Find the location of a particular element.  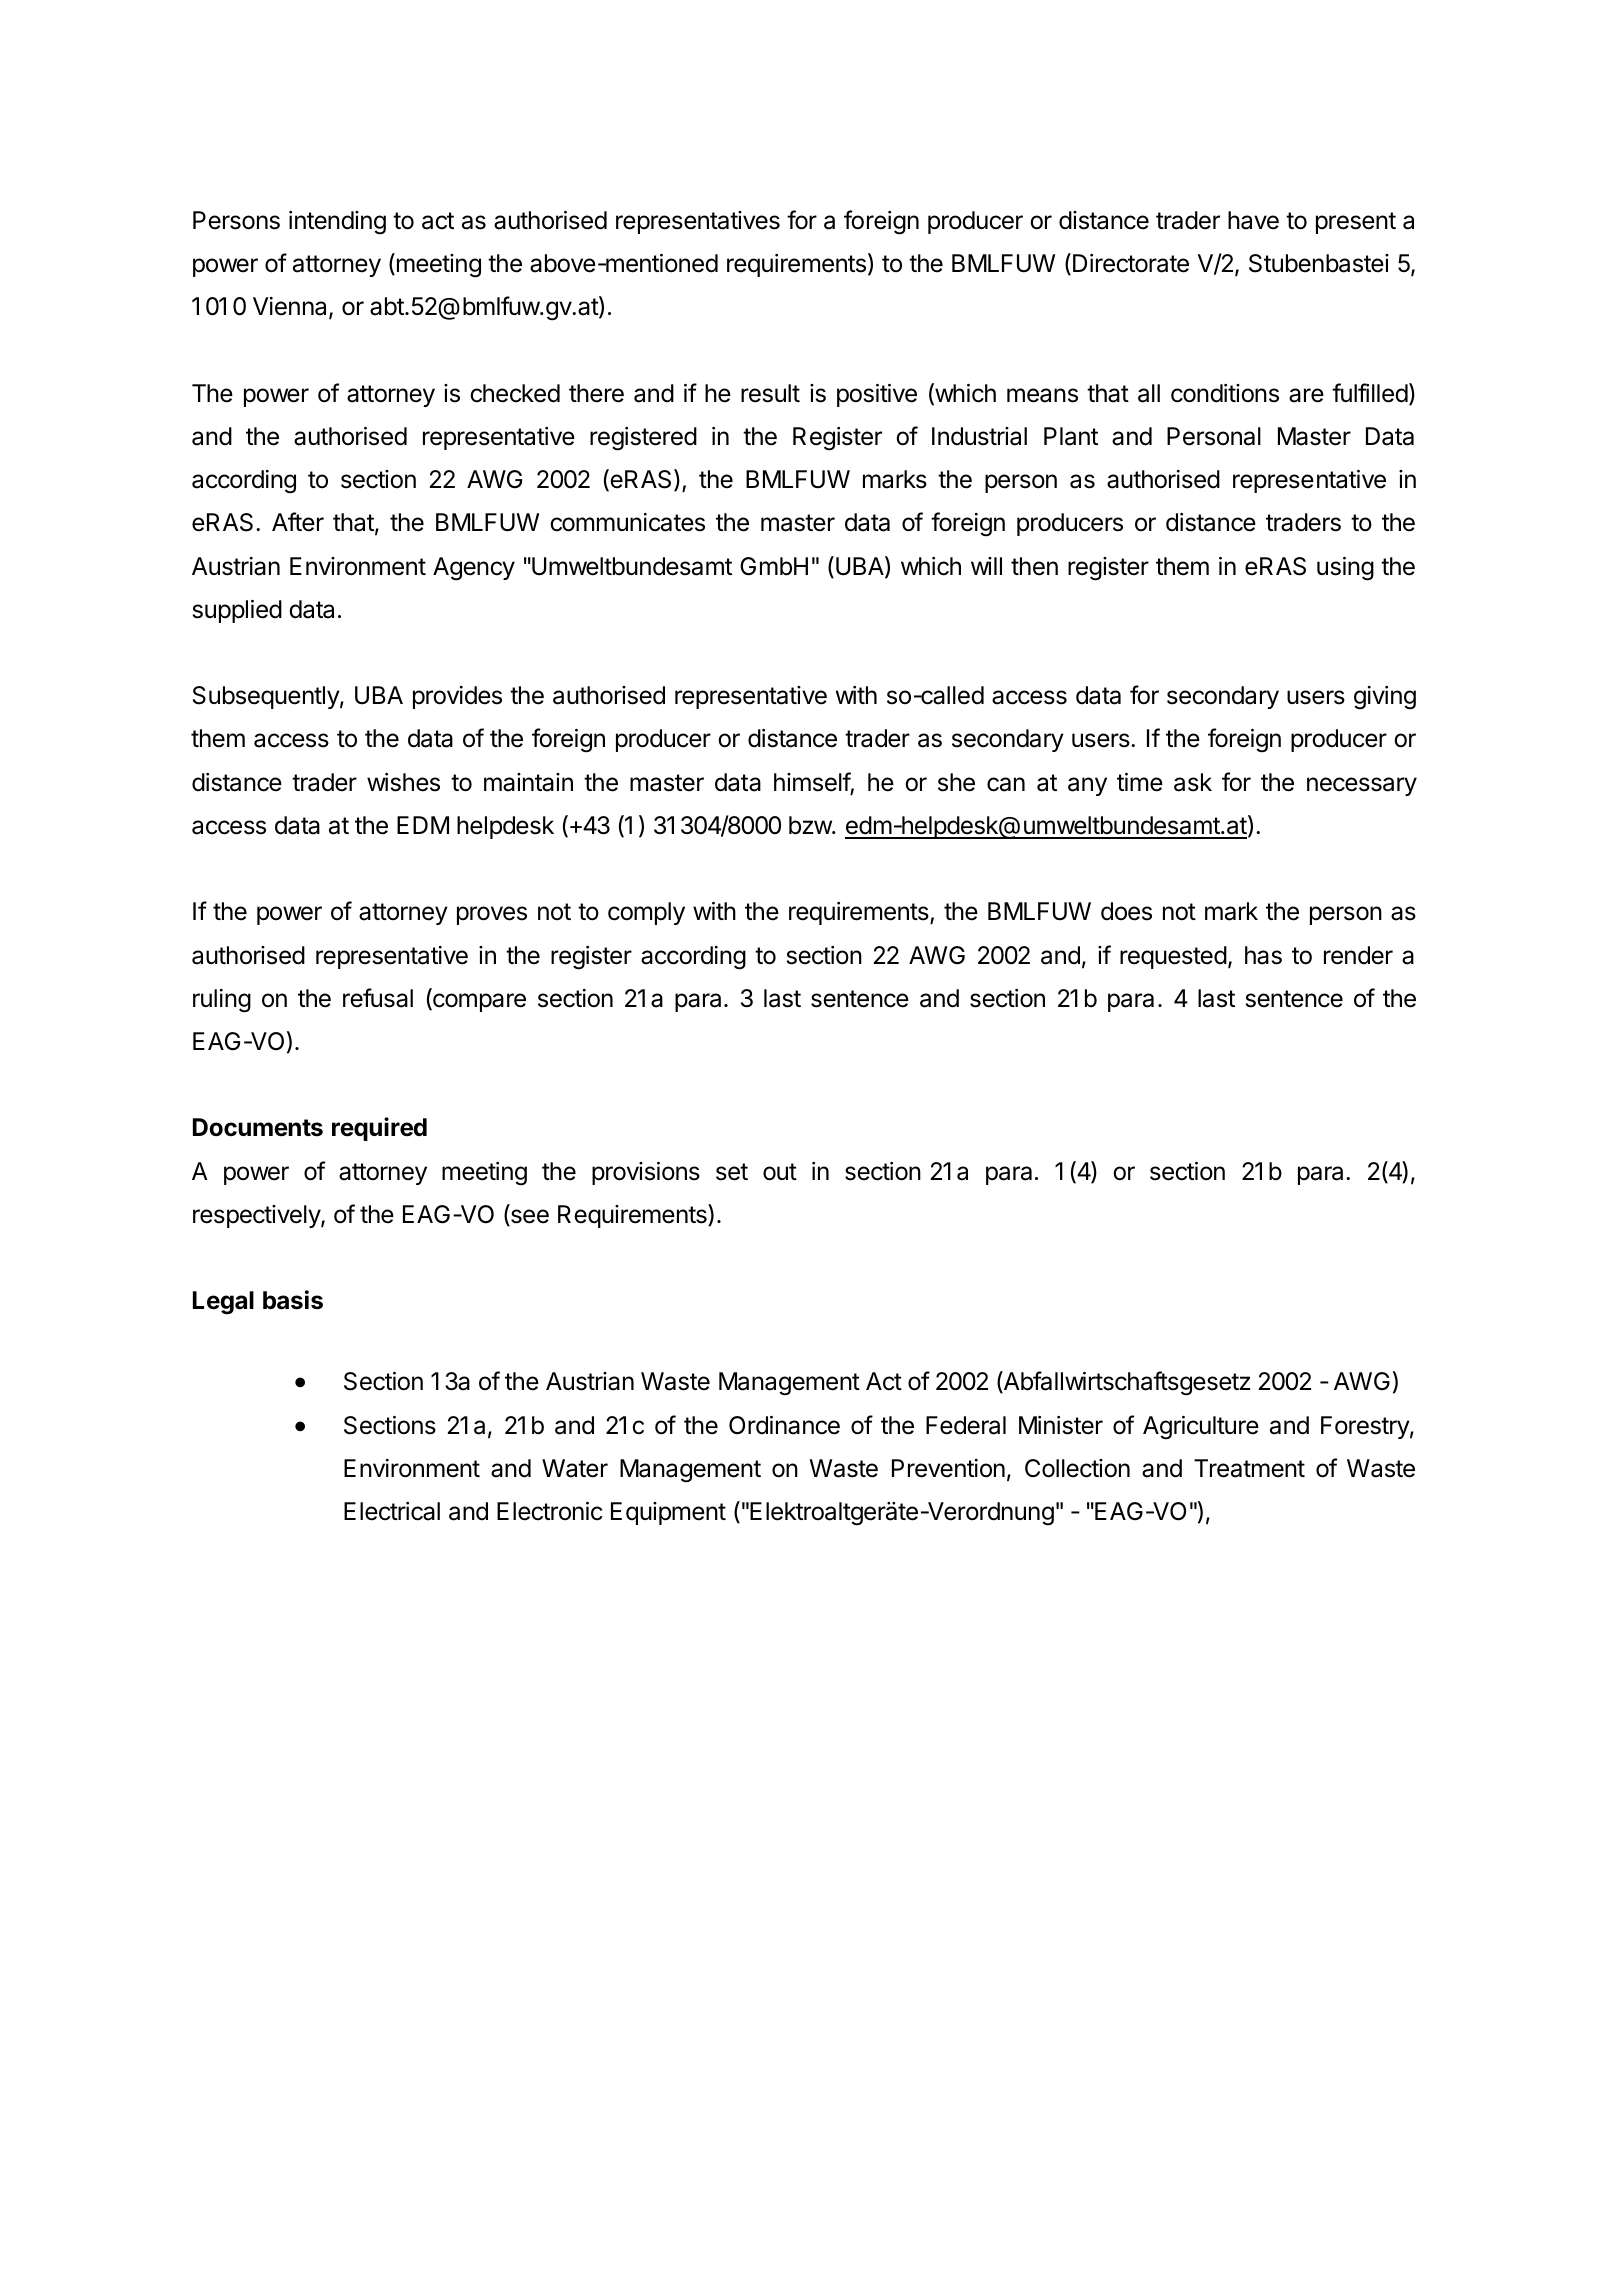

result is located at coordinates (770, 393).
